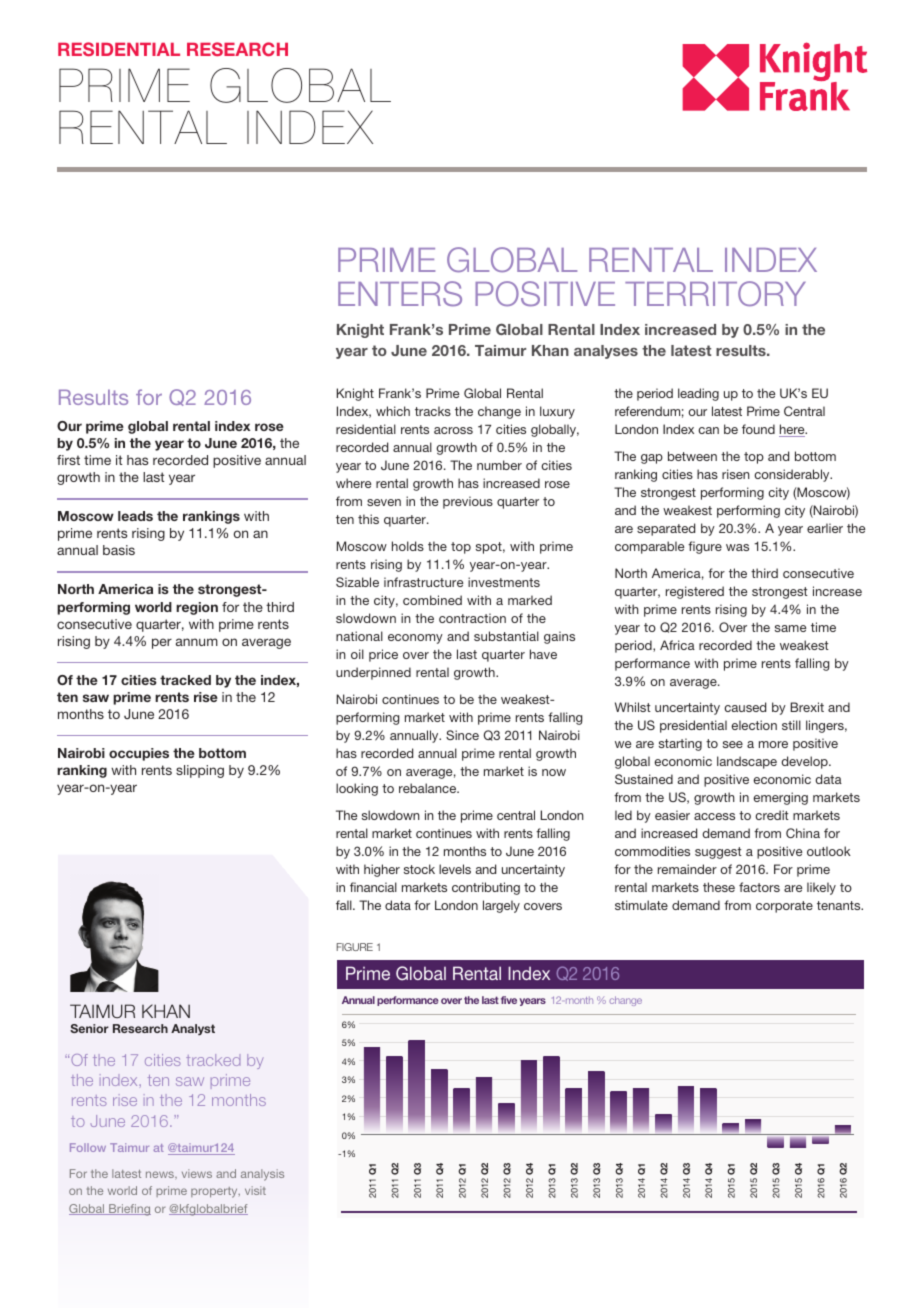  I want to click on slipping, so click(200, 771).
